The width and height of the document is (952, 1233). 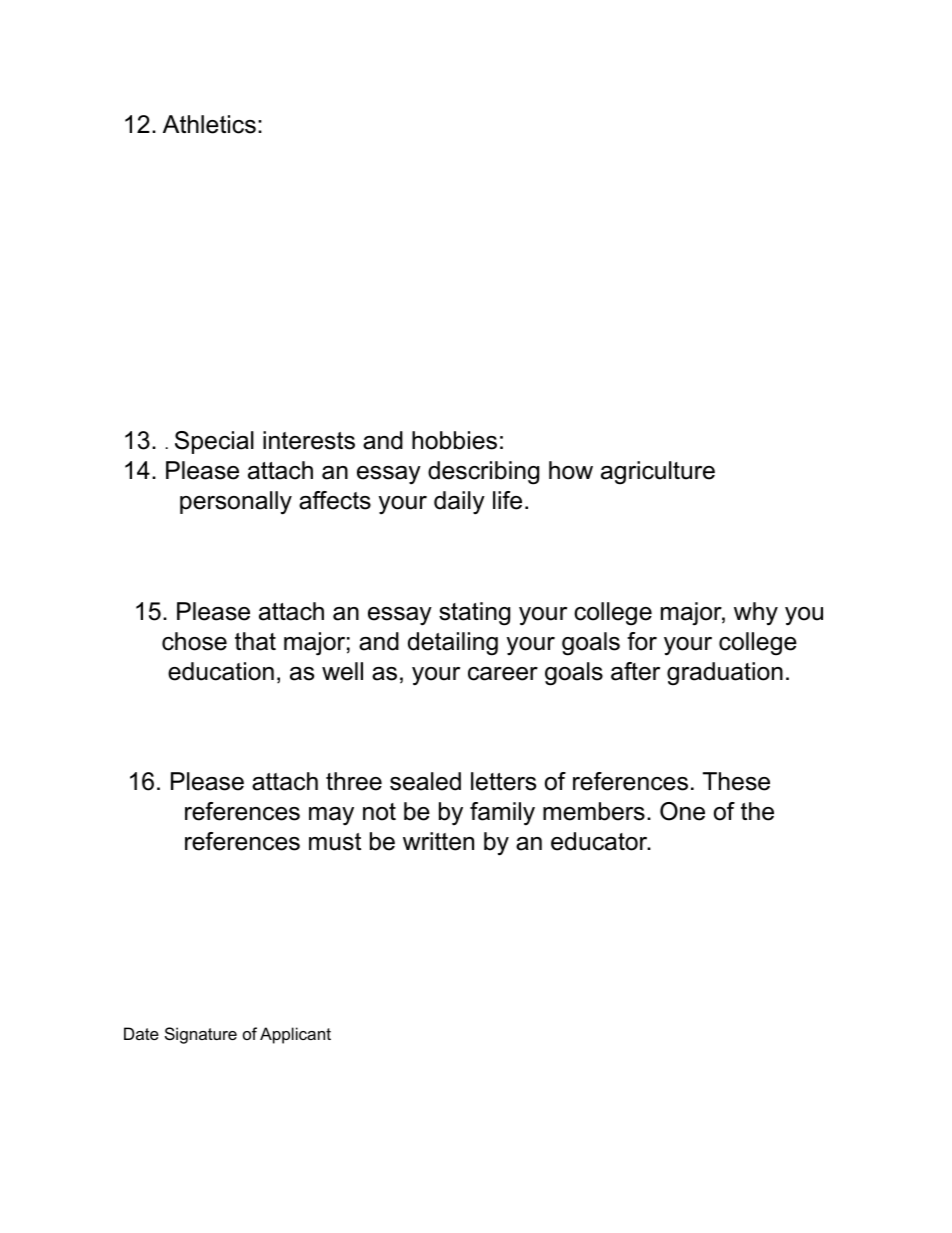 I want to click on stating, so click(x=474, y=614).
